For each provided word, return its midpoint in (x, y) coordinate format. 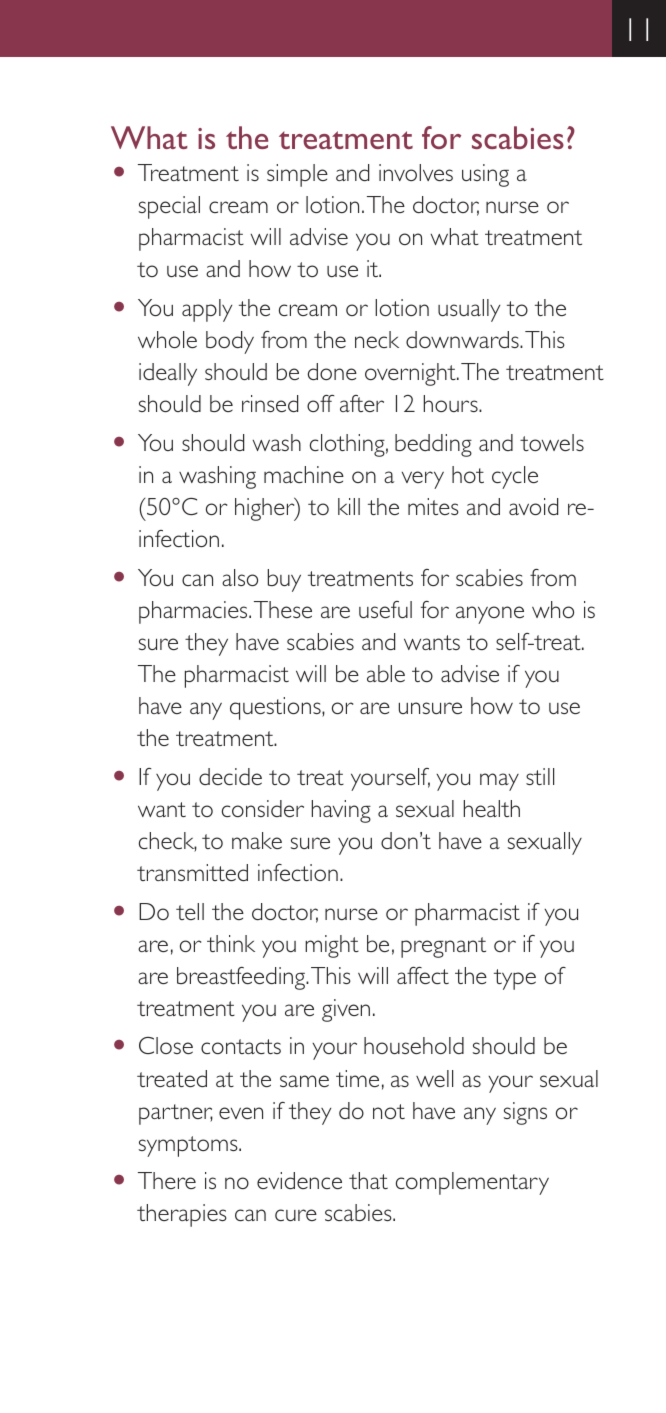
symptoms (189, 1146)
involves (416, 172)
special (169, 207)
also (240, 577)
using (485, 175)
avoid (533, 506)
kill (349, 506)
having (341, 811)
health (492, 808)
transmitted (192, 872)
